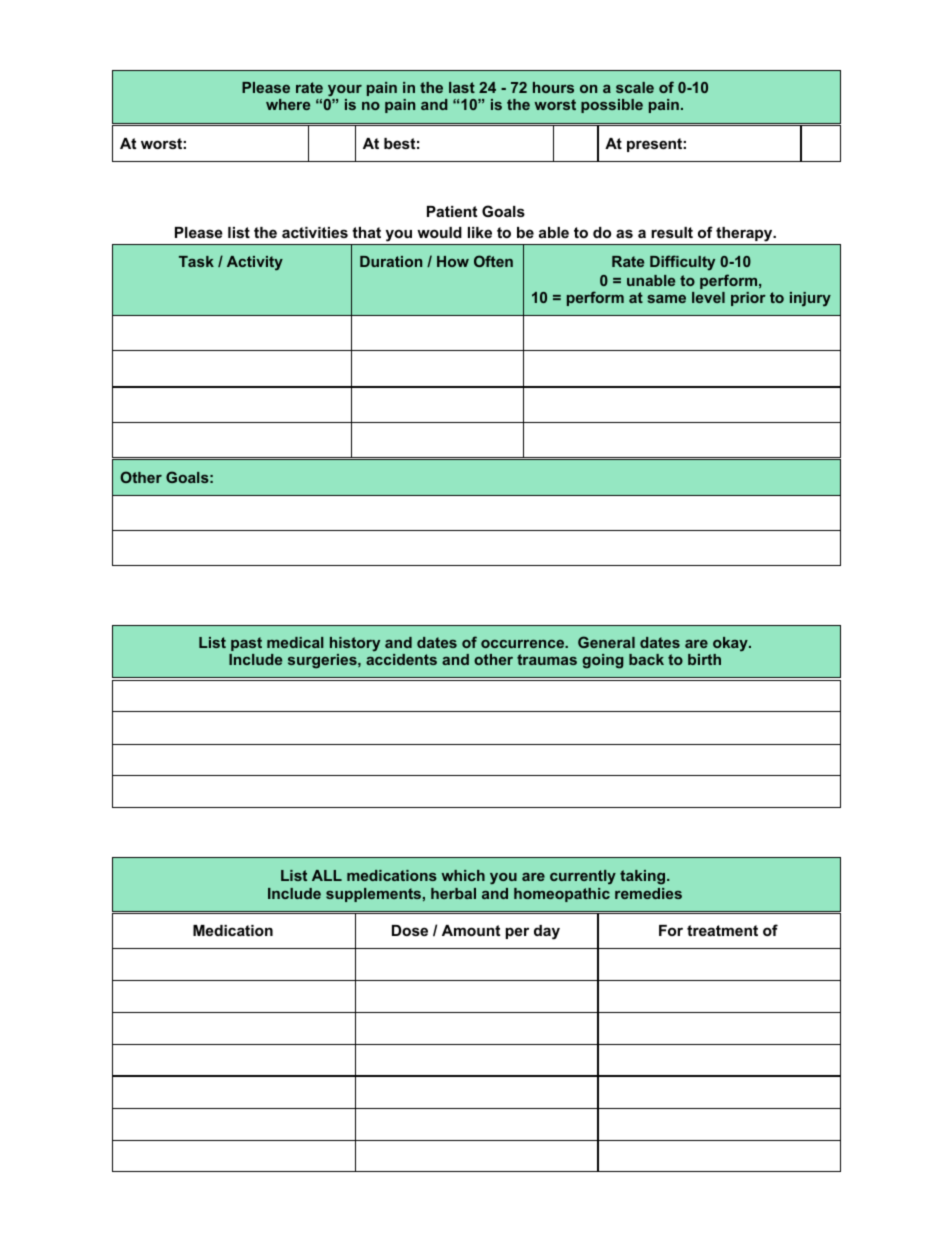 The width and height of the document is (952, 1233). I want to click on traumas, so click(547, 659).
